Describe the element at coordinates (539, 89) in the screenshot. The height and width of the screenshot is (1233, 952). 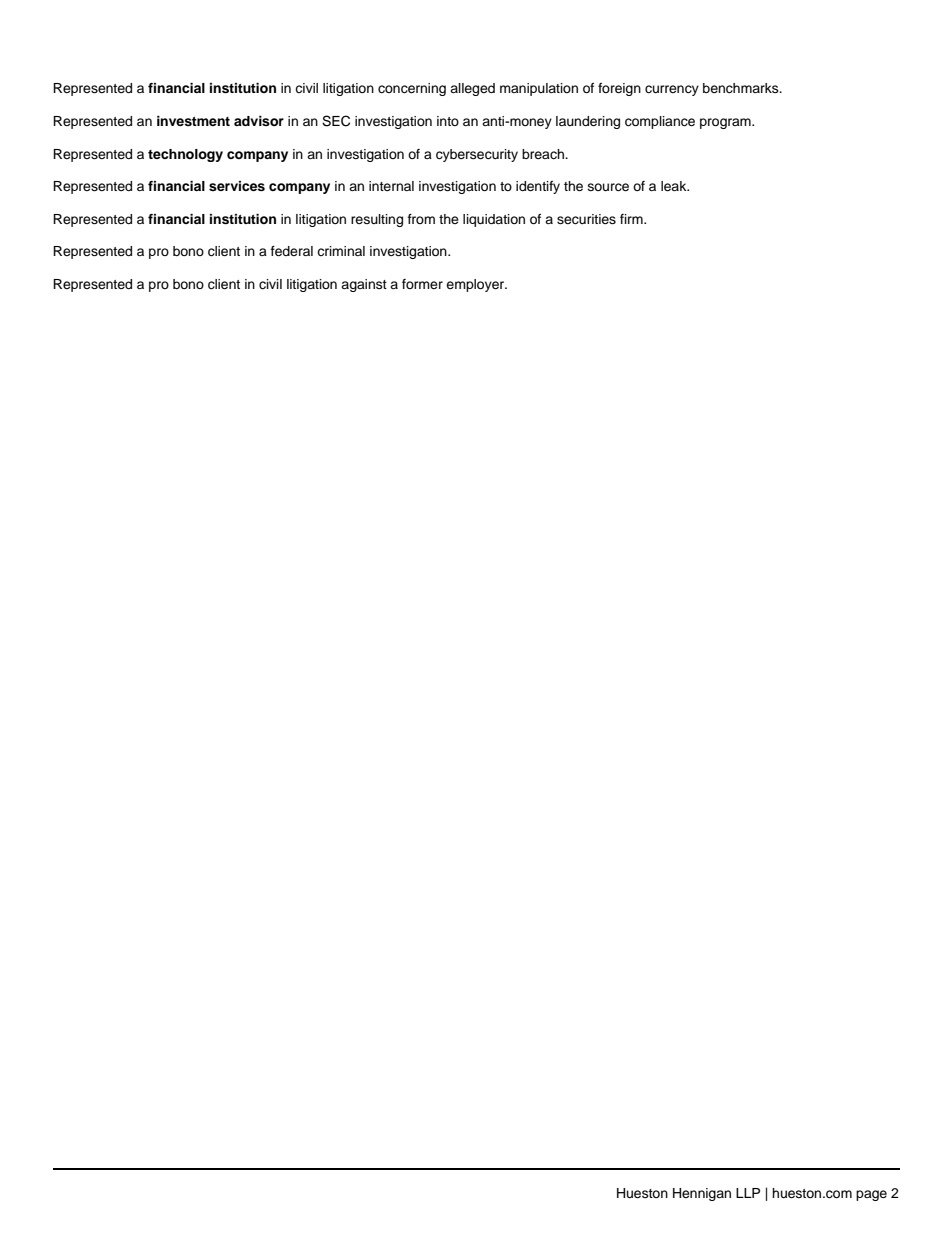
I see `manipulation` at that location.
